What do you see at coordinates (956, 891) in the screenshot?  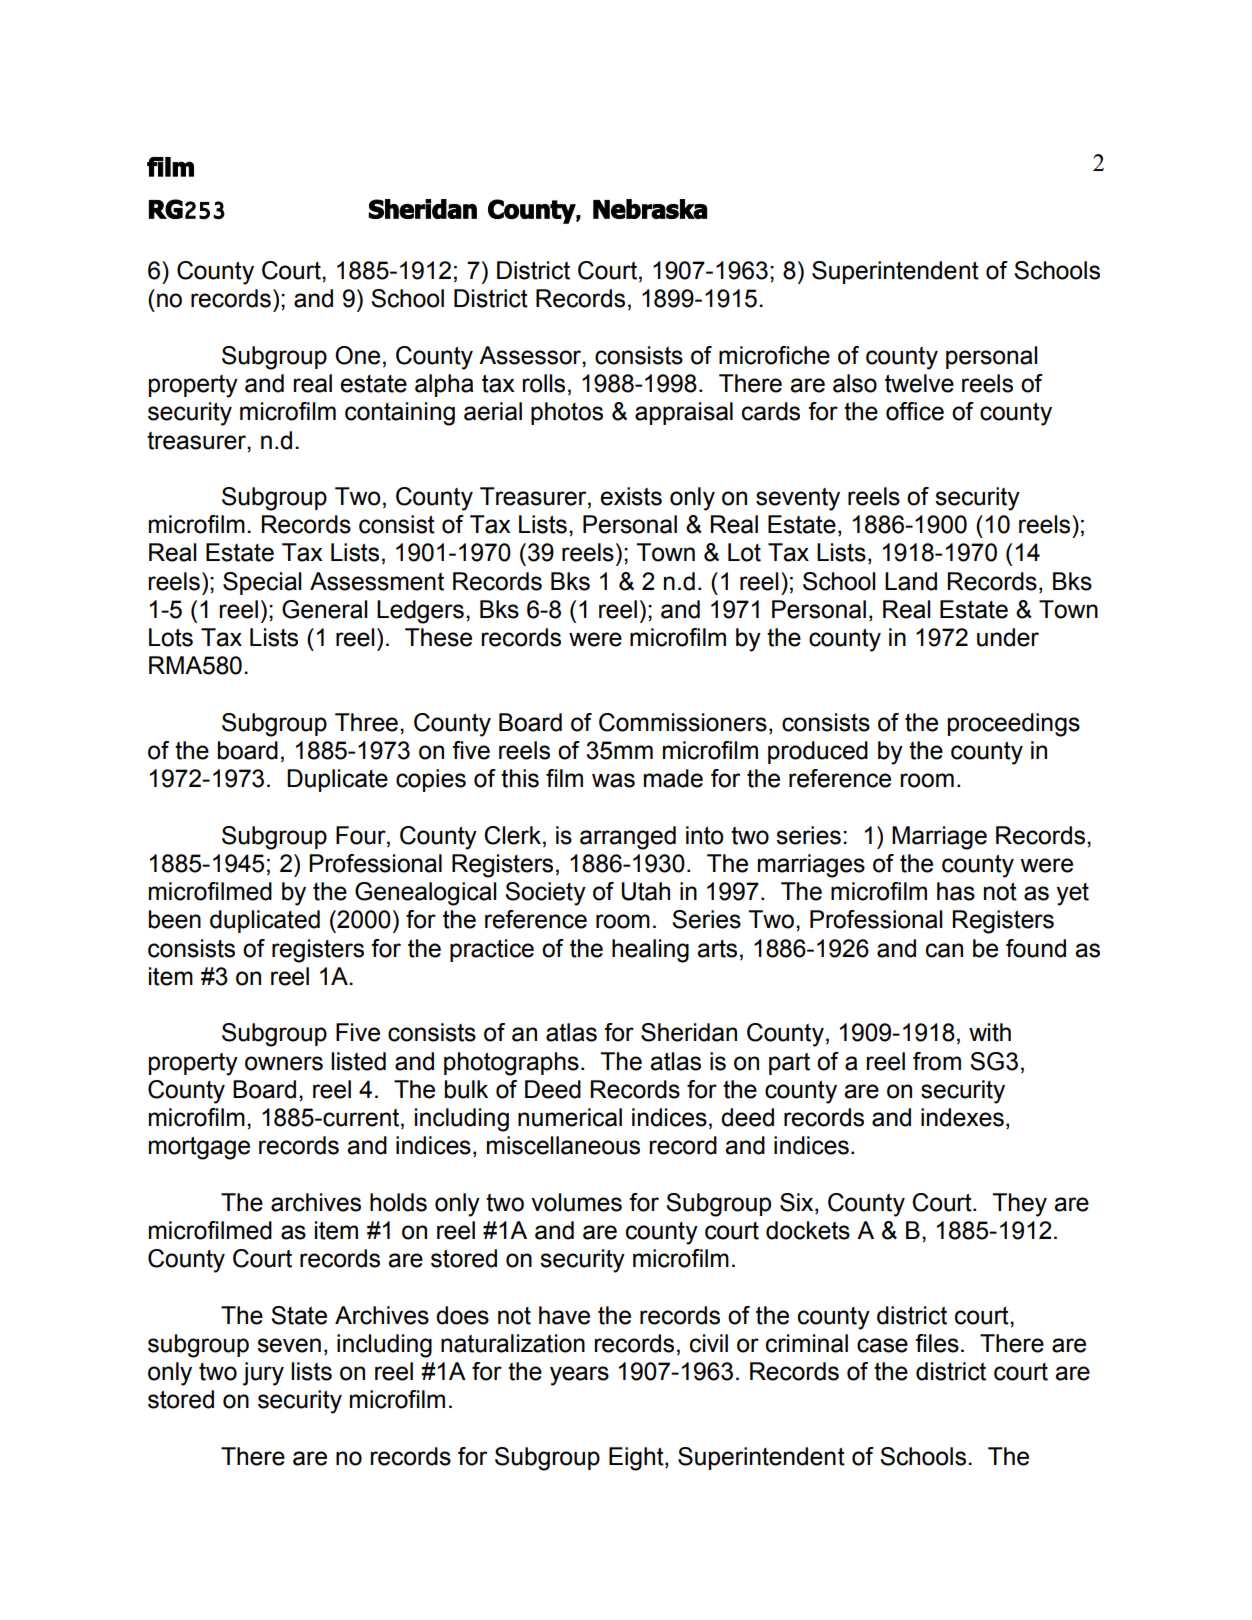 I see `has` at bounding box center [956, 891].
